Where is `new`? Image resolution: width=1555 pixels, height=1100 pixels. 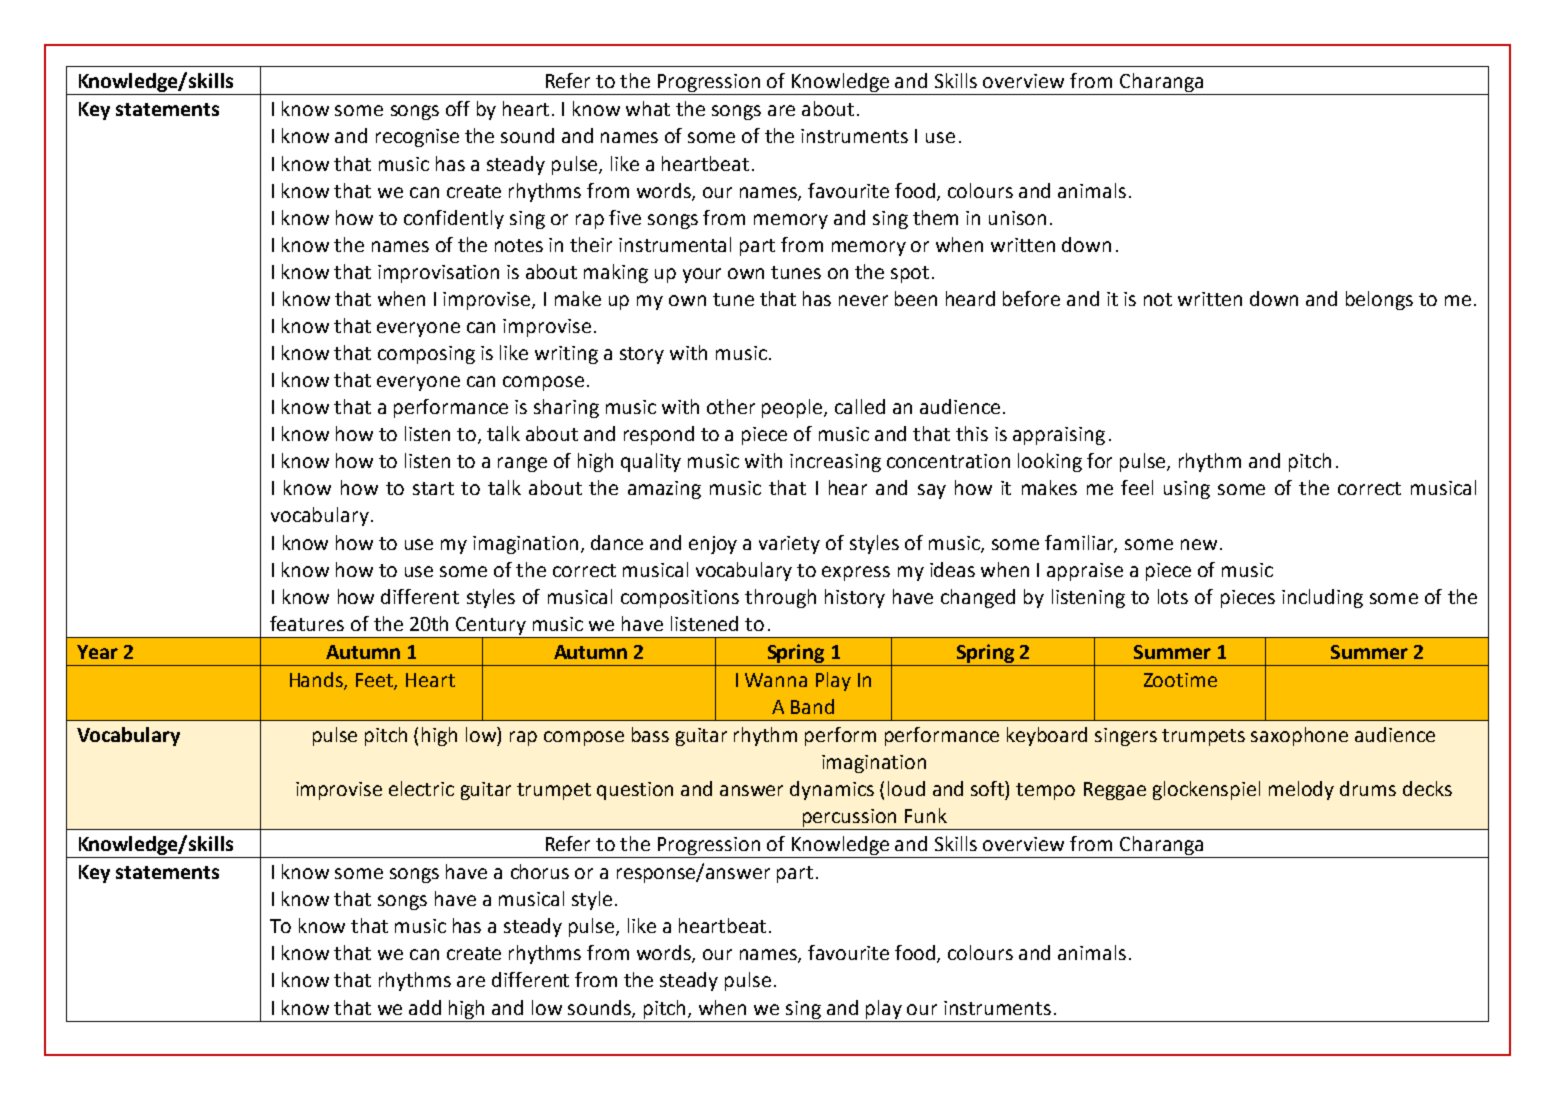 new is located at coordinates (1199, 544).
